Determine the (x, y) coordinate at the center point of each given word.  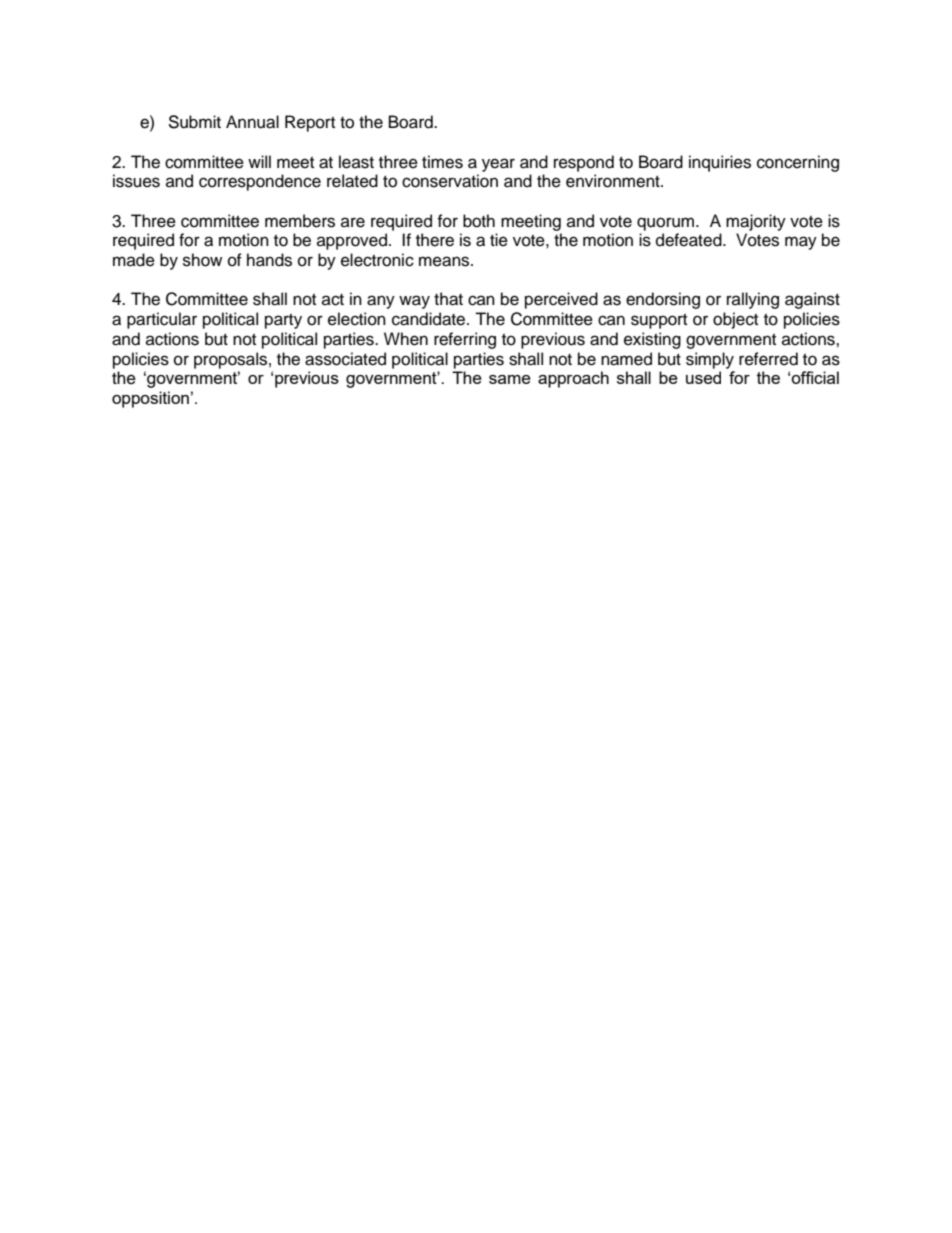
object (735, 320)
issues (136, 181)
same (510, 379)
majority (756, 222)
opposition (150, 399)
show (202, 260)
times (442, 162)
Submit (194, 122)
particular (162, 320)
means (445, 261)
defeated (690, 240)
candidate (430, 319)
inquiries (720, 163)
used (703, 377)
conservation (450, 181)
